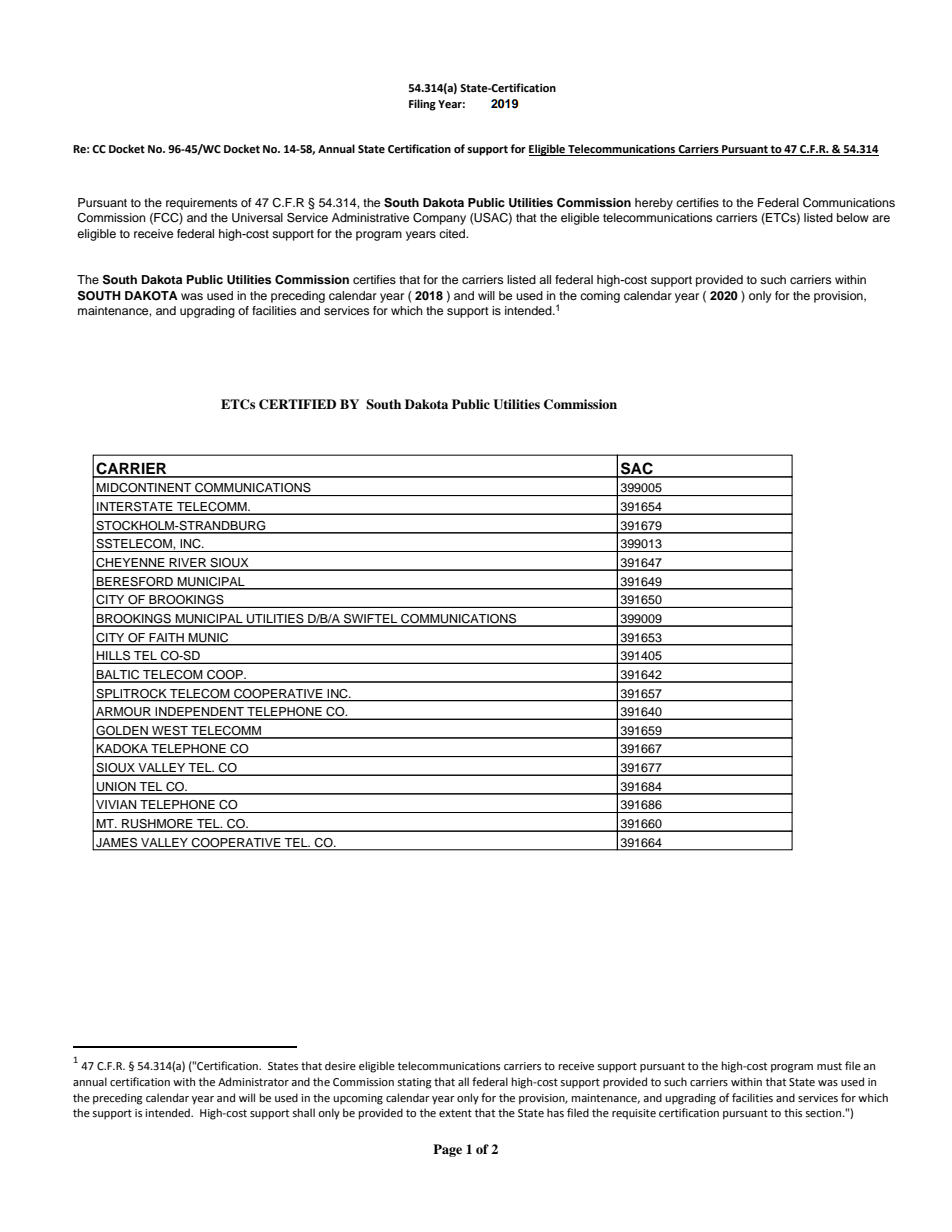 This screenshot has height=1232, width=952. I want to click on below, so click(853, 217).
